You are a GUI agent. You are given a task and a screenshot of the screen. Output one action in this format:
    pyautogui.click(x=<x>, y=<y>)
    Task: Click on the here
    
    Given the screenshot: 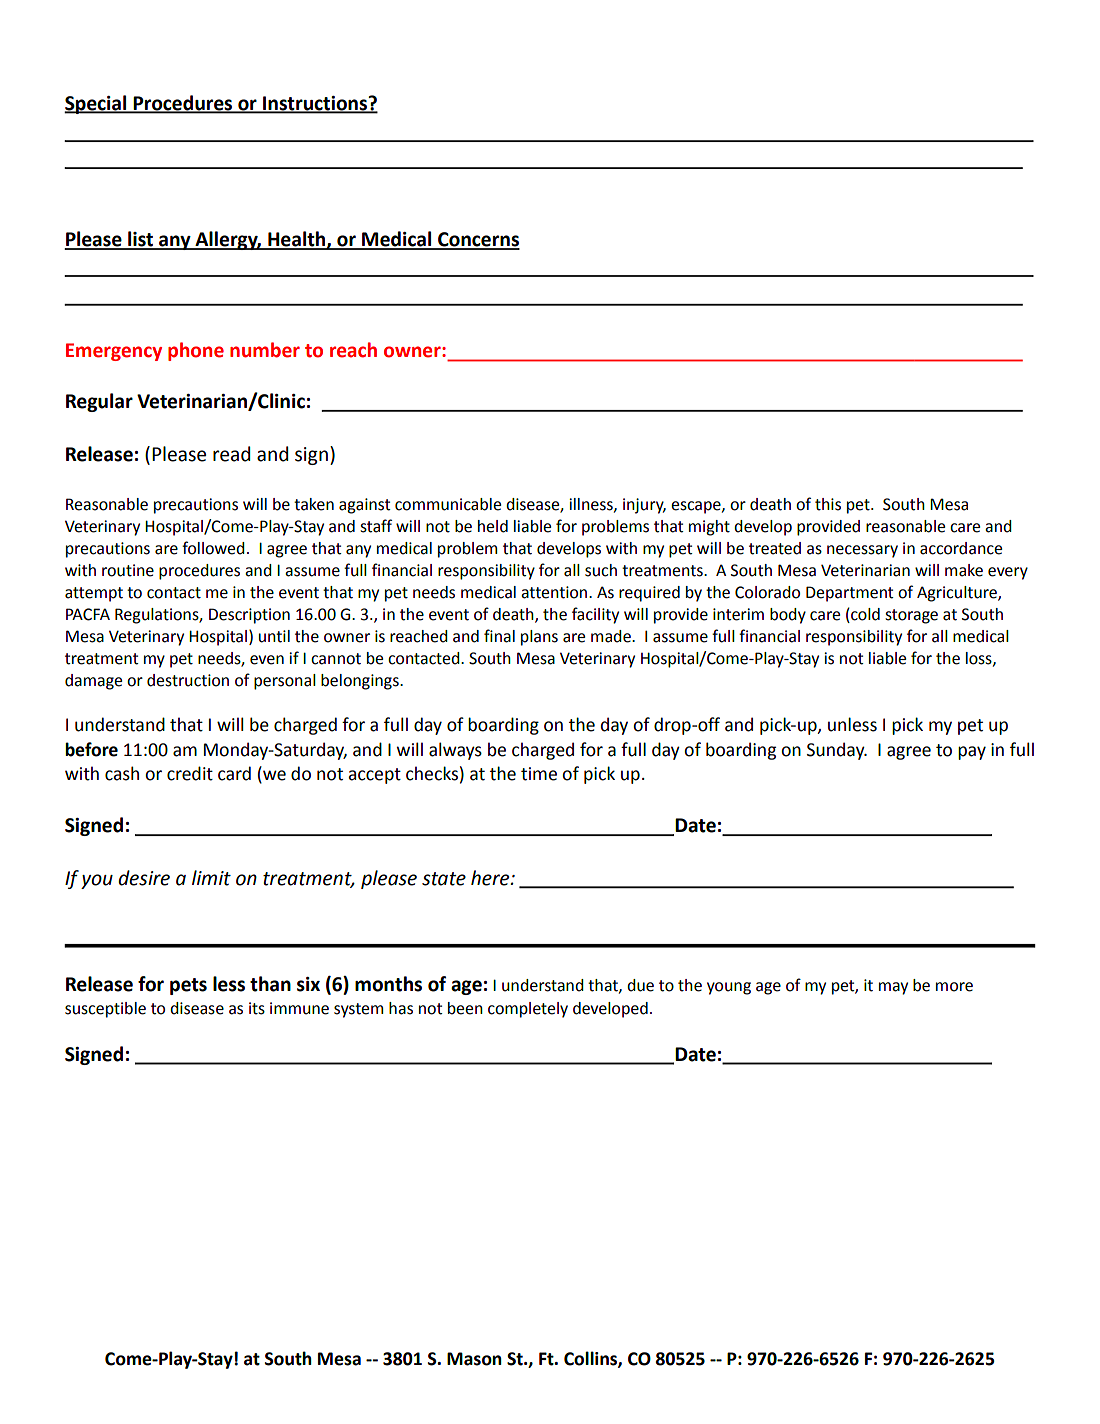 What is the action you would take?
    pyautogui.click(x=491, y=878)
